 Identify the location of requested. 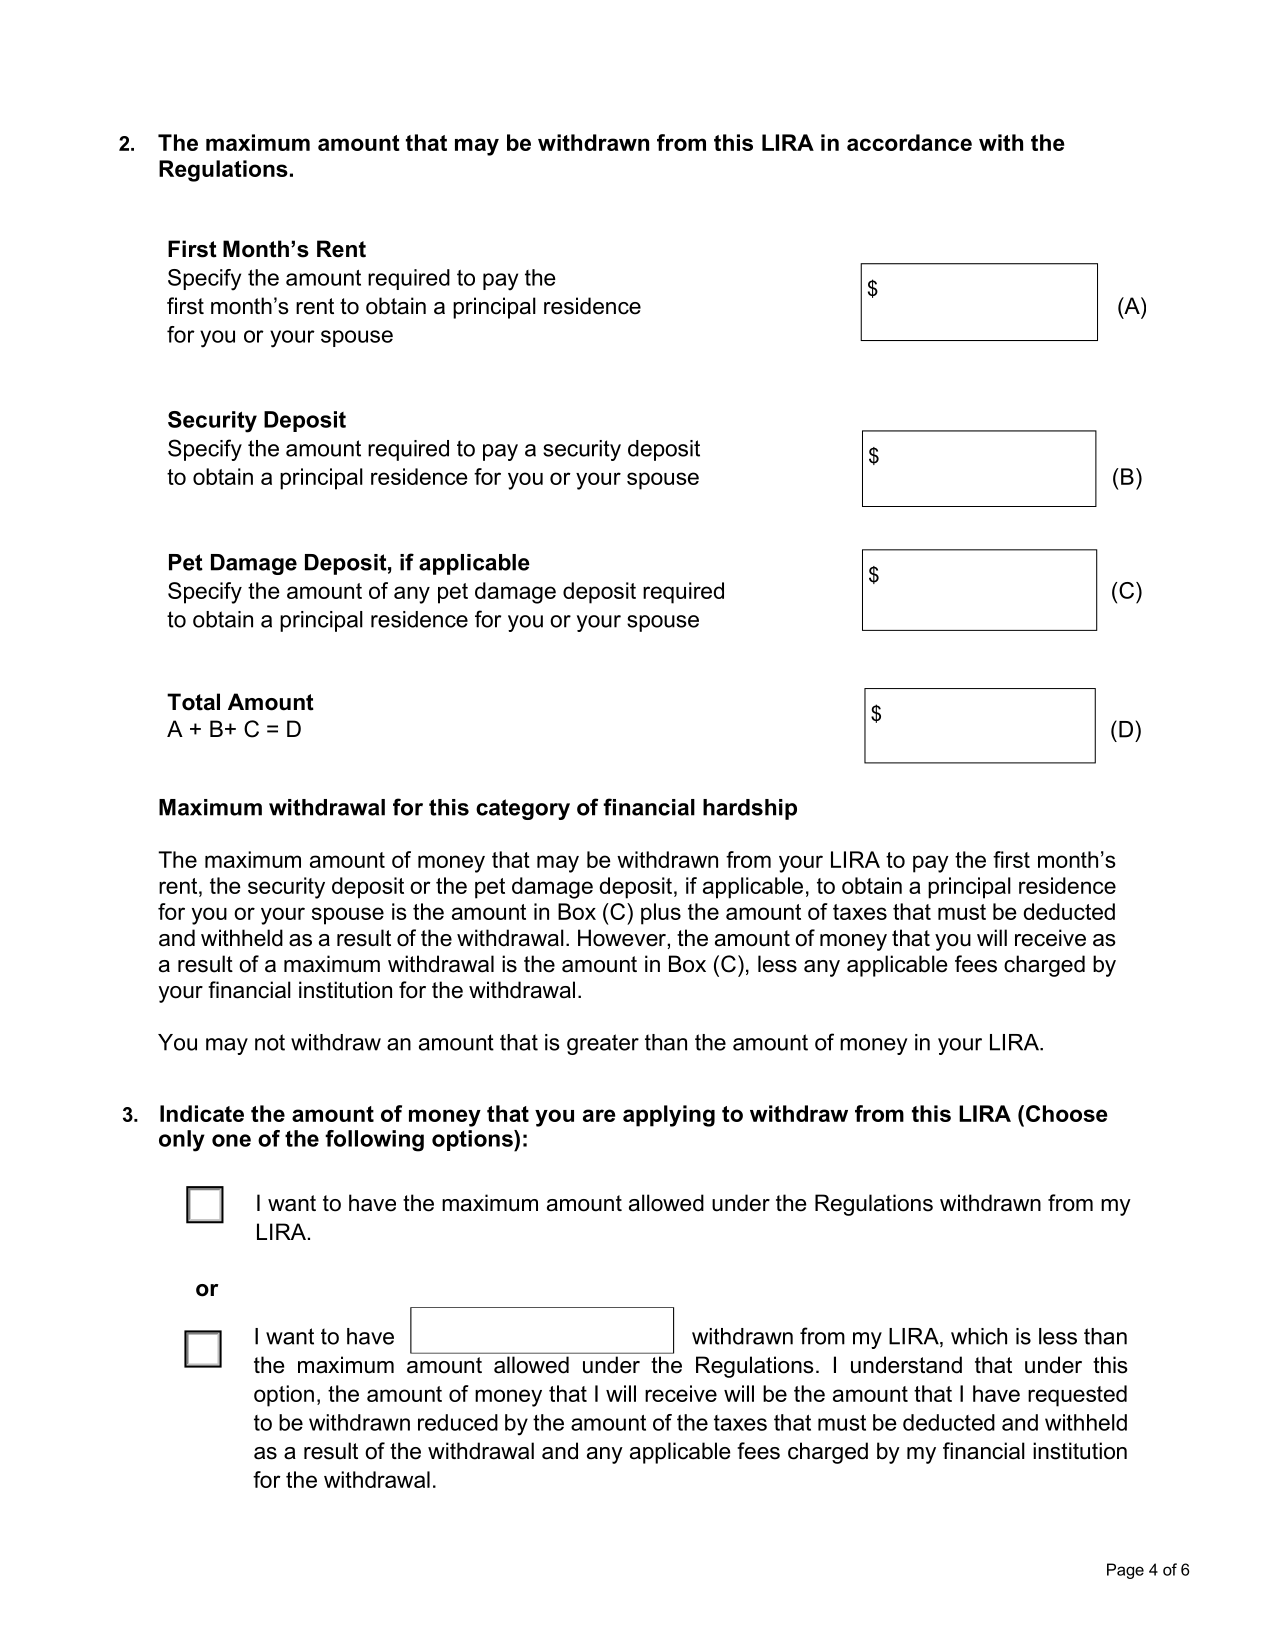
(1077, 1396).
